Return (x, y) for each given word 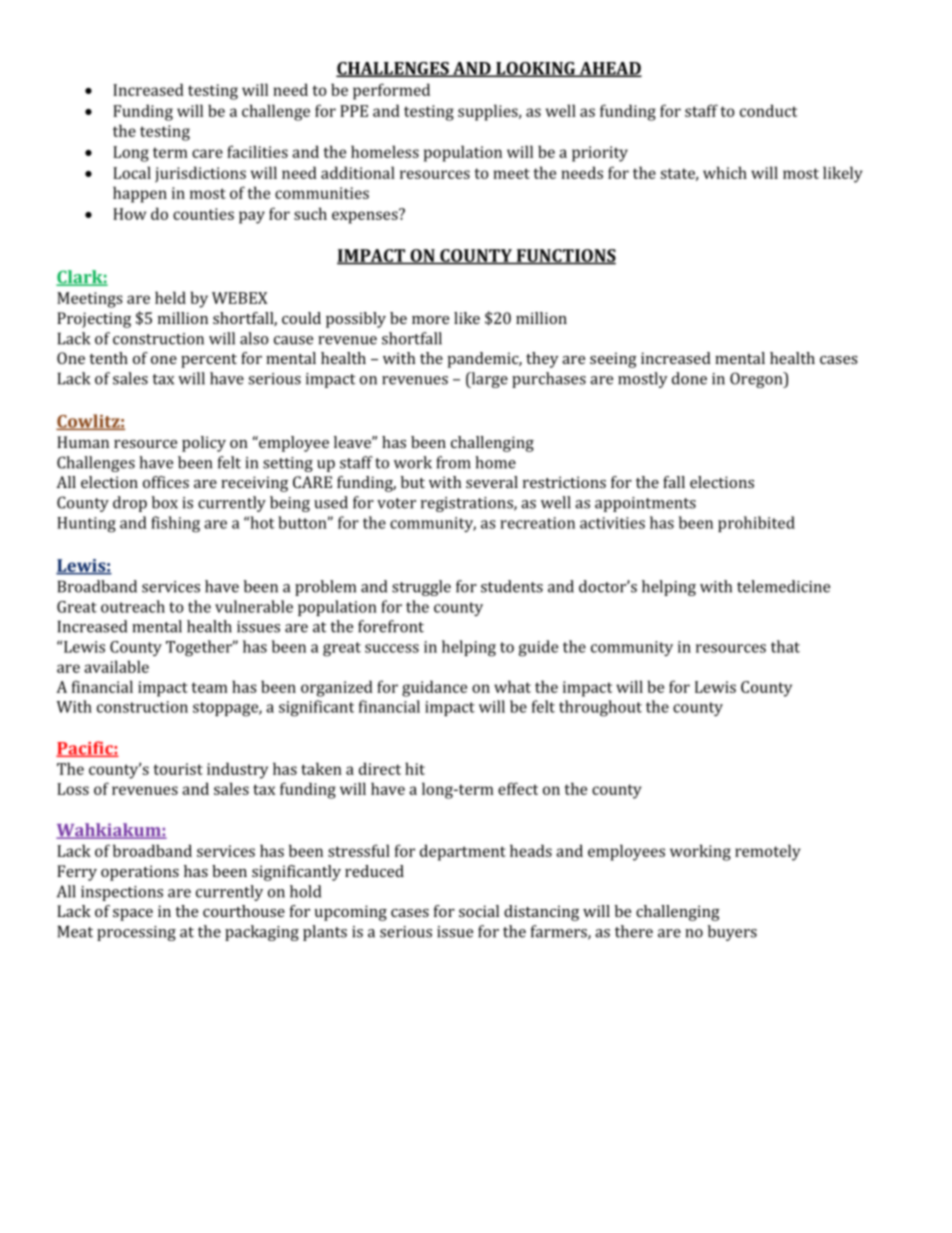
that (785, 646)
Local (132, 172)
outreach (133, 606)
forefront (391, 626)
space (133, 915)
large (488, 380)
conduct (768, 110)
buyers (732, 933)
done (689, 378)
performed (391, 91)
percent (209, 361)
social (479, 911)
